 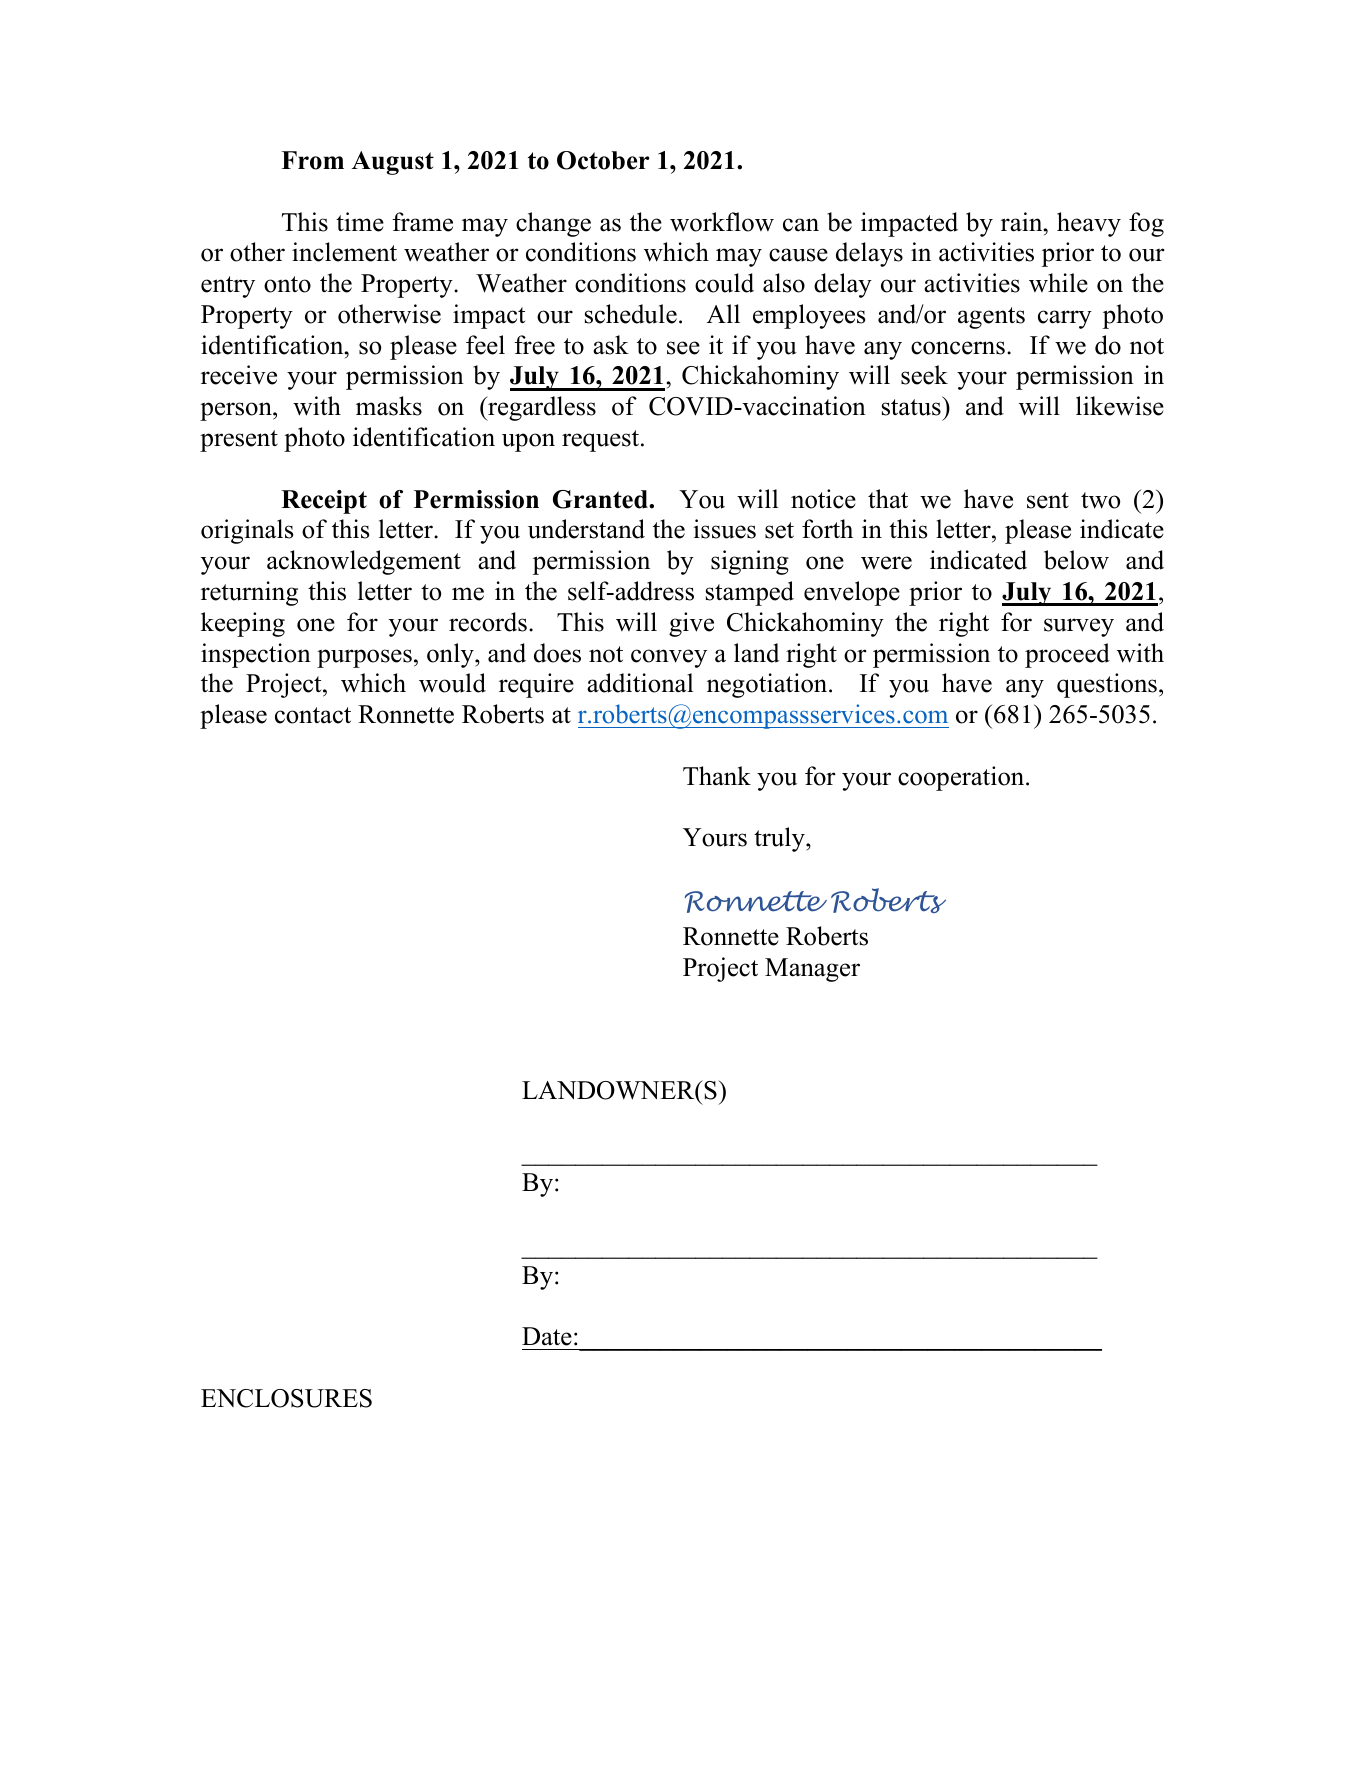 What do you see at coordinates (286, 1398) in the image?
I see `ENCLOSURES` at bounding box center [286, 1398].
